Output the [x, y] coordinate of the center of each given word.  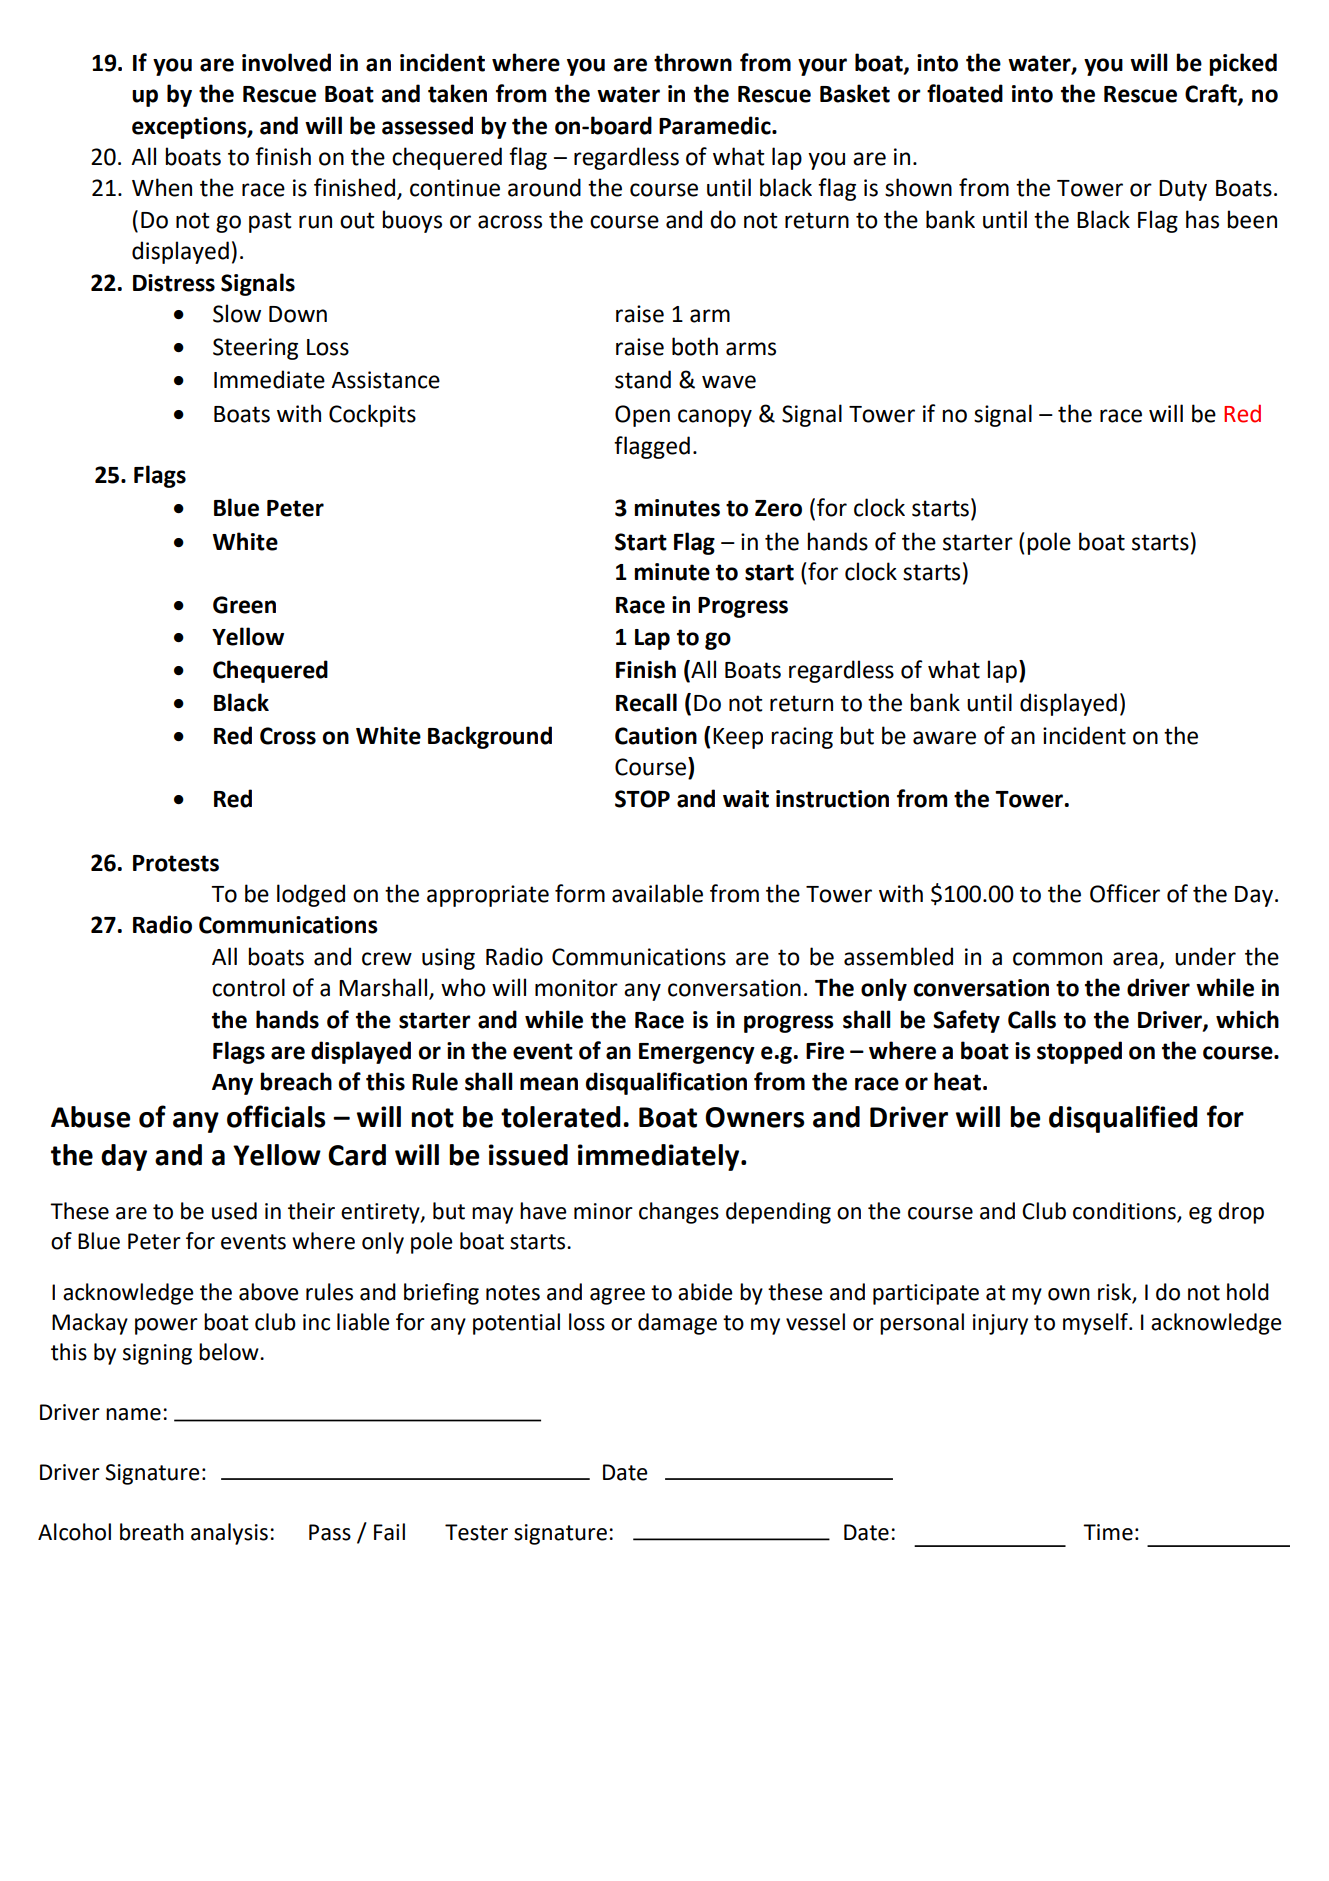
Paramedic [716, 125]
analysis [229, 1534]
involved [286, 62]
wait [746, 799]
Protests [176, 863]
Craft [1212, 94]
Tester [476, 1532]
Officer [1125, 893]
